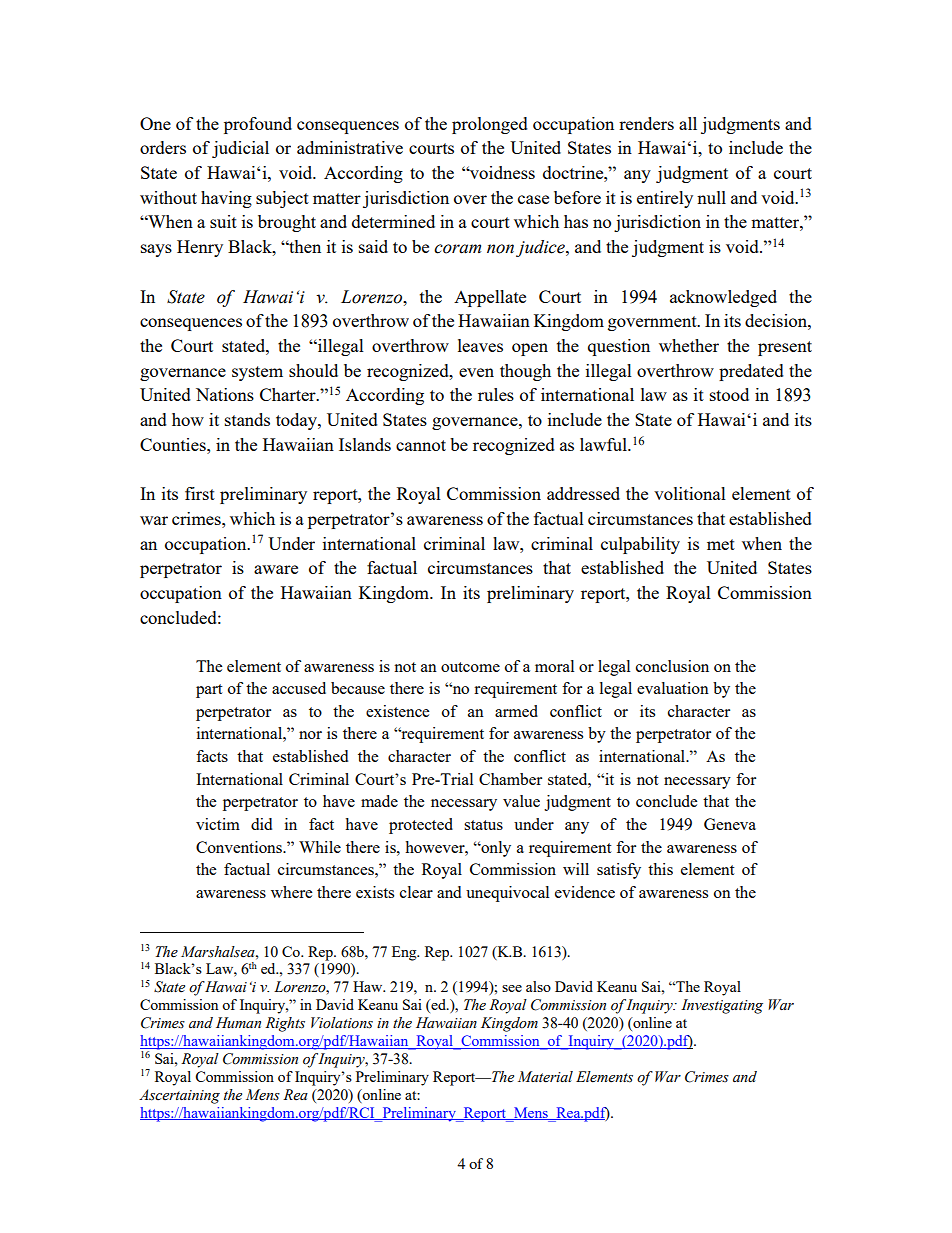  What do you see at coordinates (722, 1006) in the screenshot?
I see `Investigating` at bounding box center [722, 1006].
